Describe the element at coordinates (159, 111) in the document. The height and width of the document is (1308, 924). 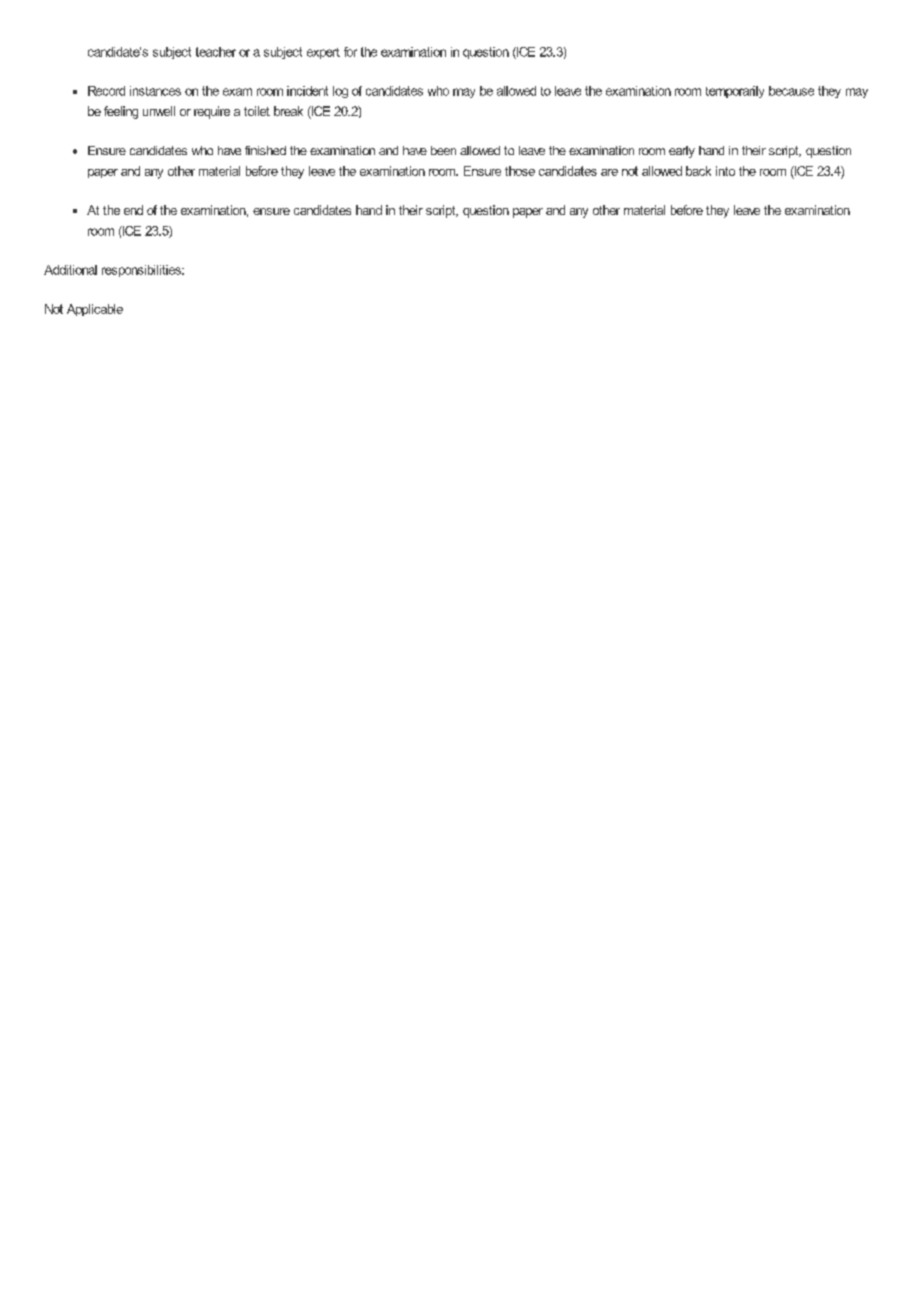
I see `unwell` at that location.
